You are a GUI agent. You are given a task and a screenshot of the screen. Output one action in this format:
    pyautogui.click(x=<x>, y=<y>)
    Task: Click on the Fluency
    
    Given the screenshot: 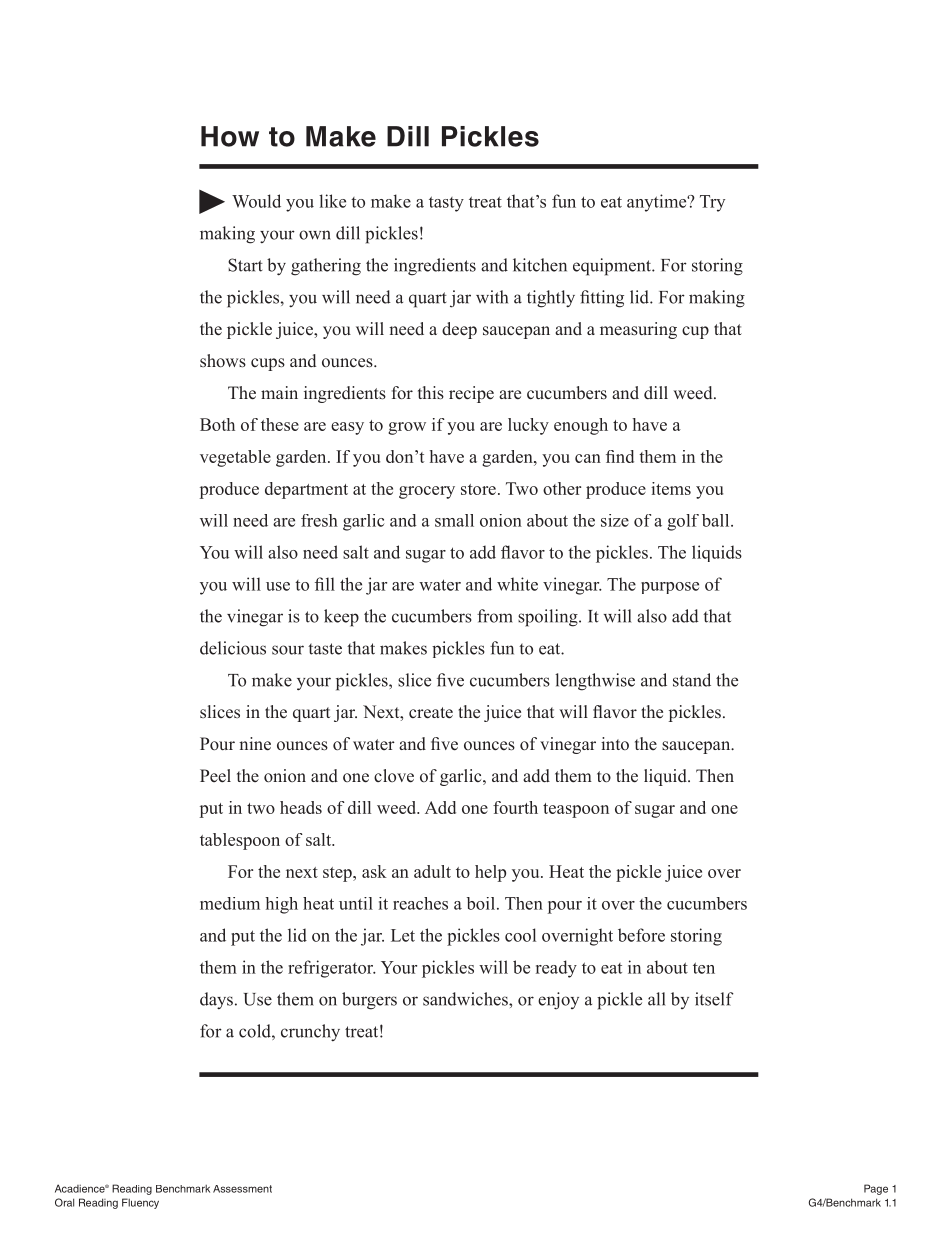 What is the action you would take?
    pyautogui.click(x=140, y=1203)
